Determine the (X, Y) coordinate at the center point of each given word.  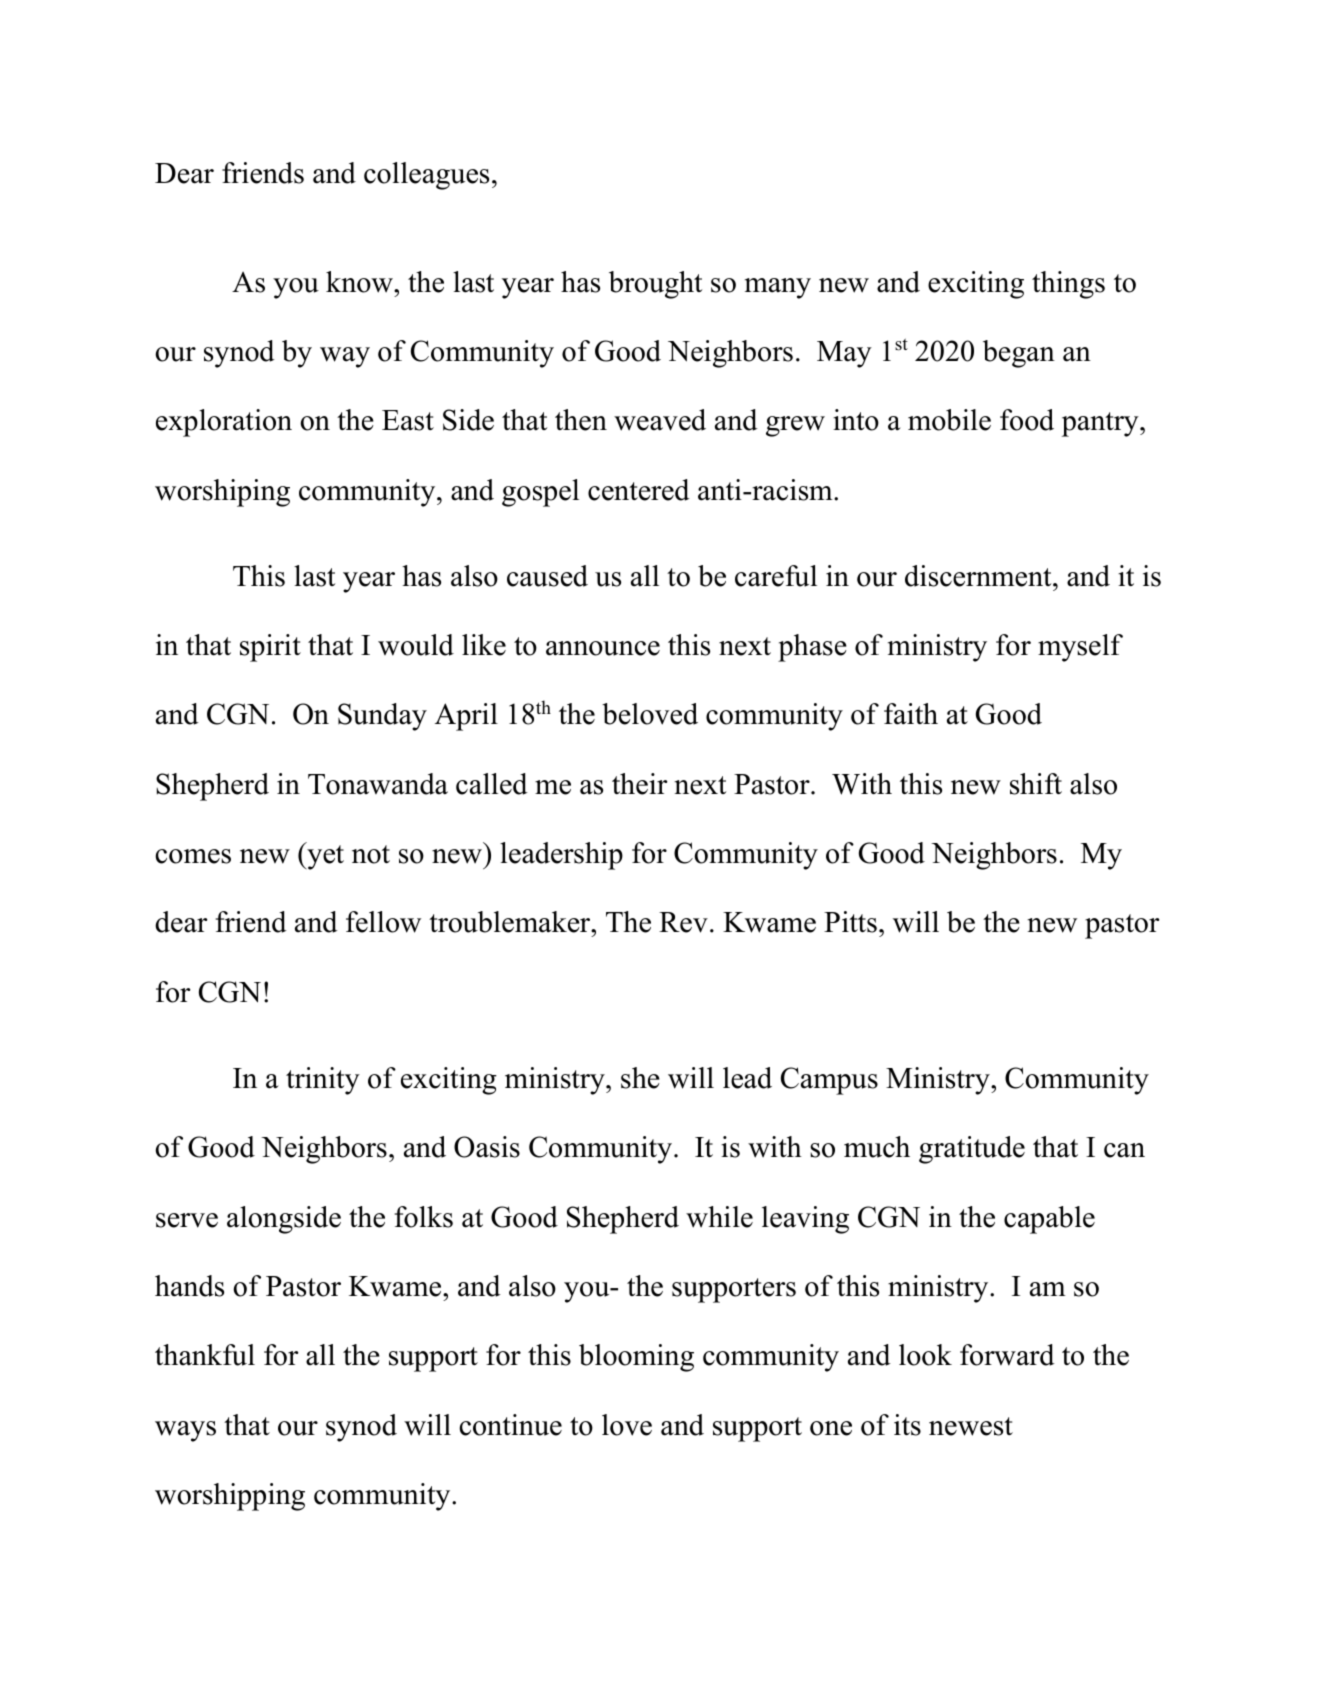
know (360, 282)
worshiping (222, 493)
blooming (636, 1358)
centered (639, 490)
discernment (979, 576)
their (640, 784)
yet (324, 856)
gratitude (972, 1150)
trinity (323, 1081)
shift (1036, 784)
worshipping (230, 1497)
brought (655, 285)
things (1068, 285)
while (719, 1217)
